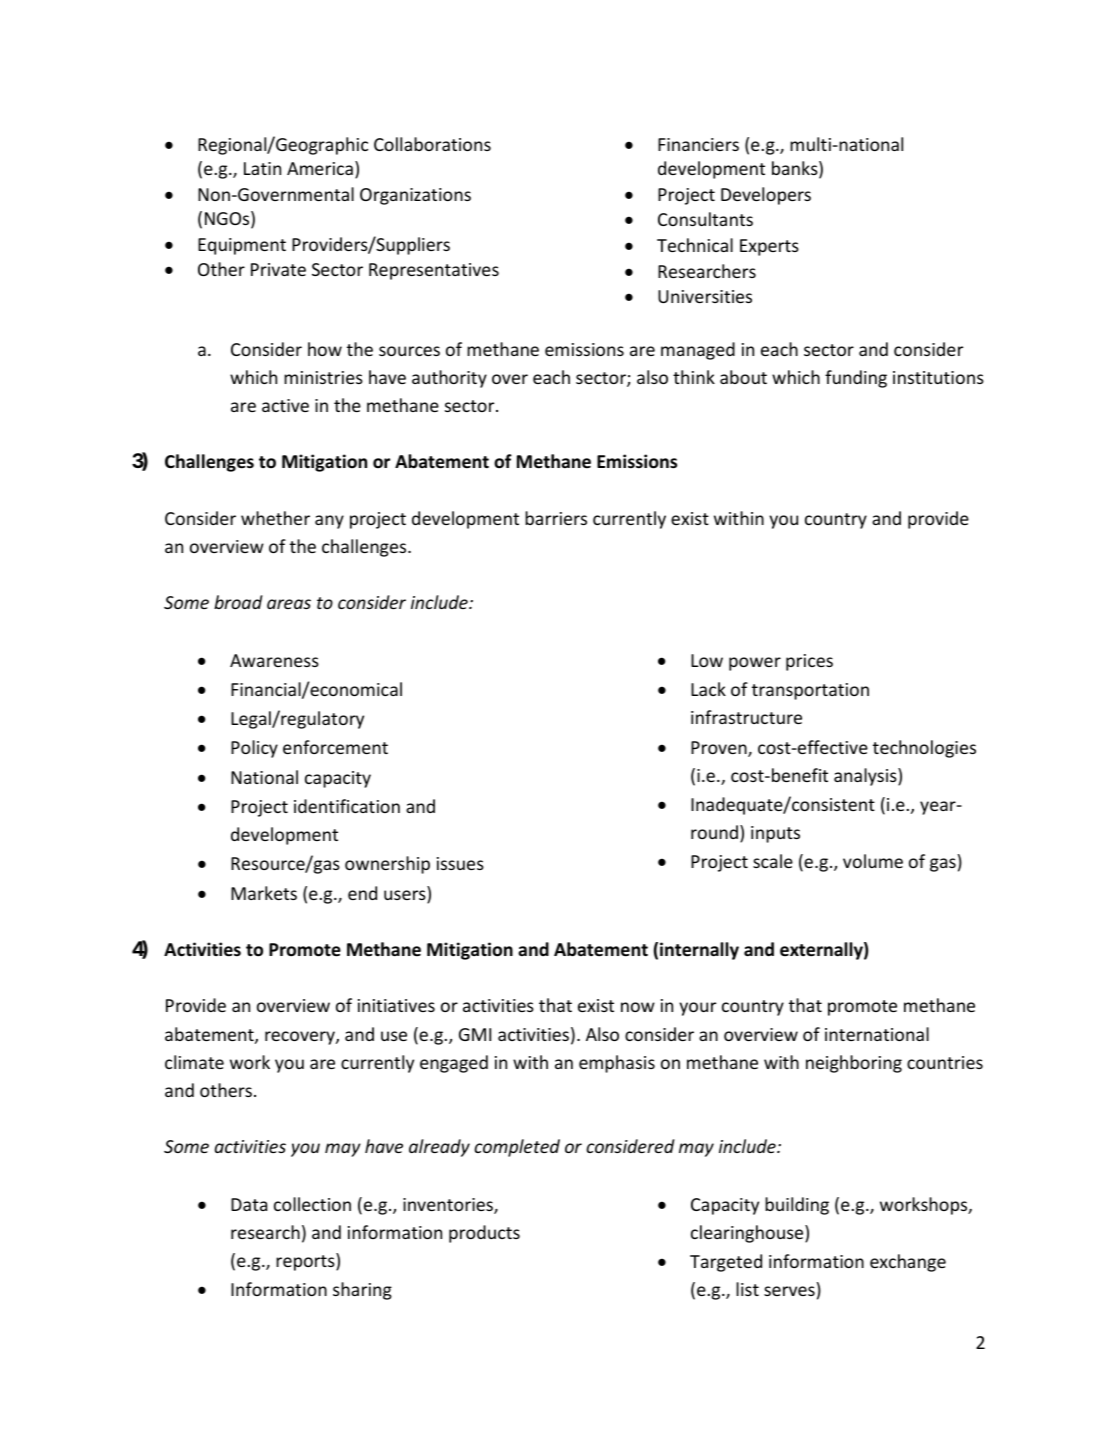 The height and width of the document is (1445, 1117). What do you see at coordinates (698, 144) in the document?
I see `Financiers` at bounding box center [698, 144].
